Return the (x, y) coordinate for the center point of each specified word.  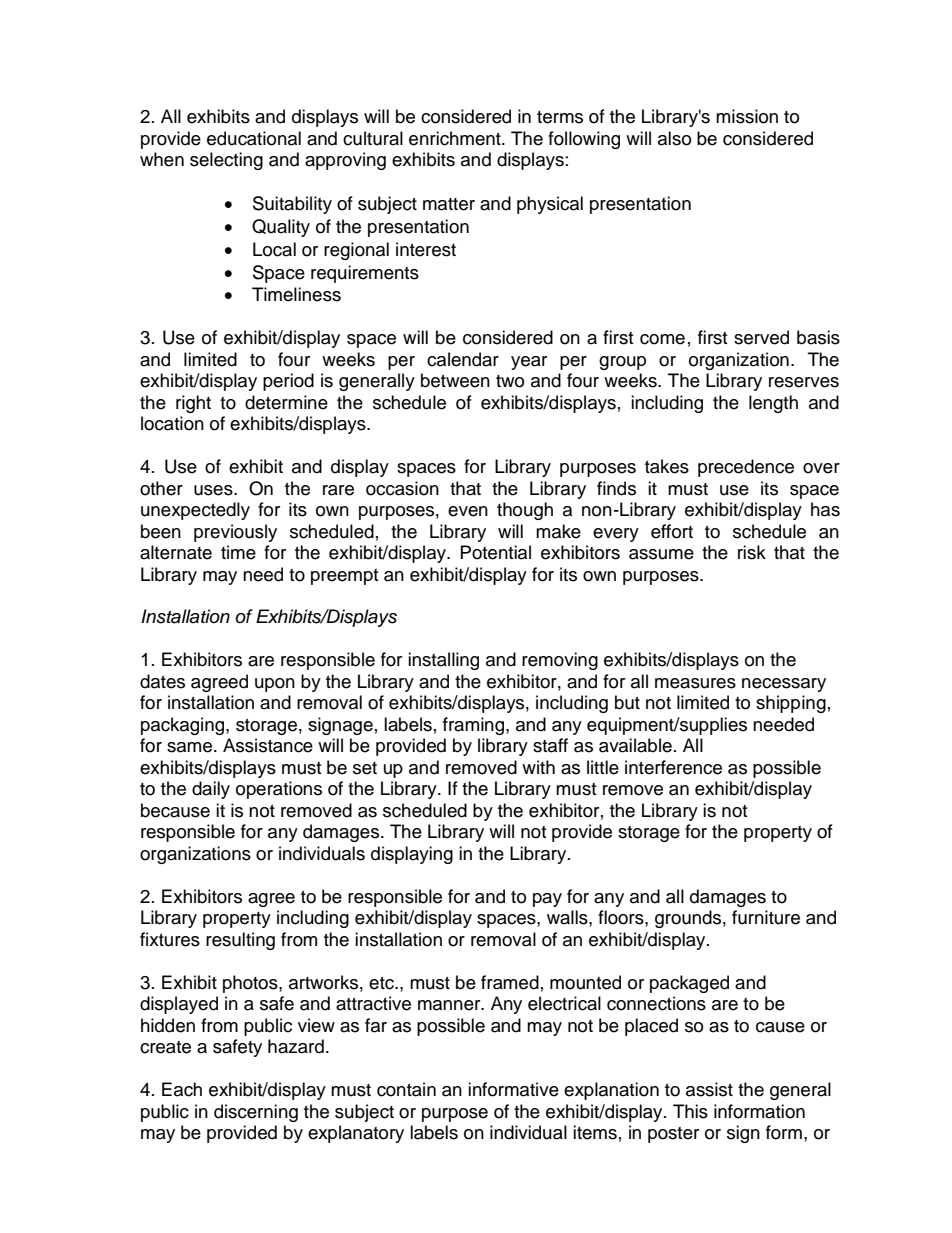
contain (406, 1089)
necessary (784, 685)
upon (275, 685)
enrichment (456, 138)
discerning (256, 1113)
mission (747, 116)
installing (443, 661)
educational (254, 138)
